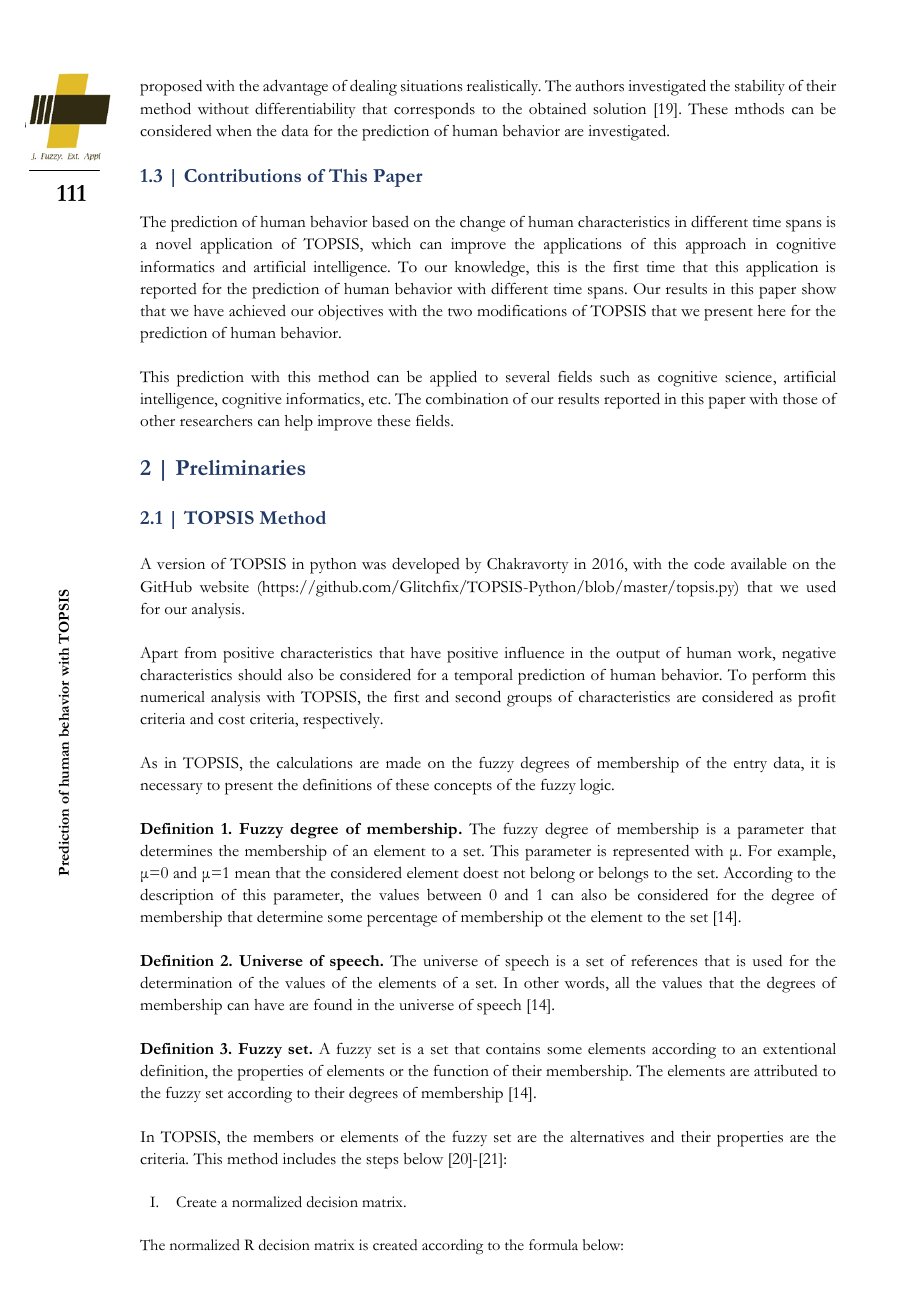  Describe the element at coordinates (240, 467) in the image. I see `Preliminaries` at that location.
